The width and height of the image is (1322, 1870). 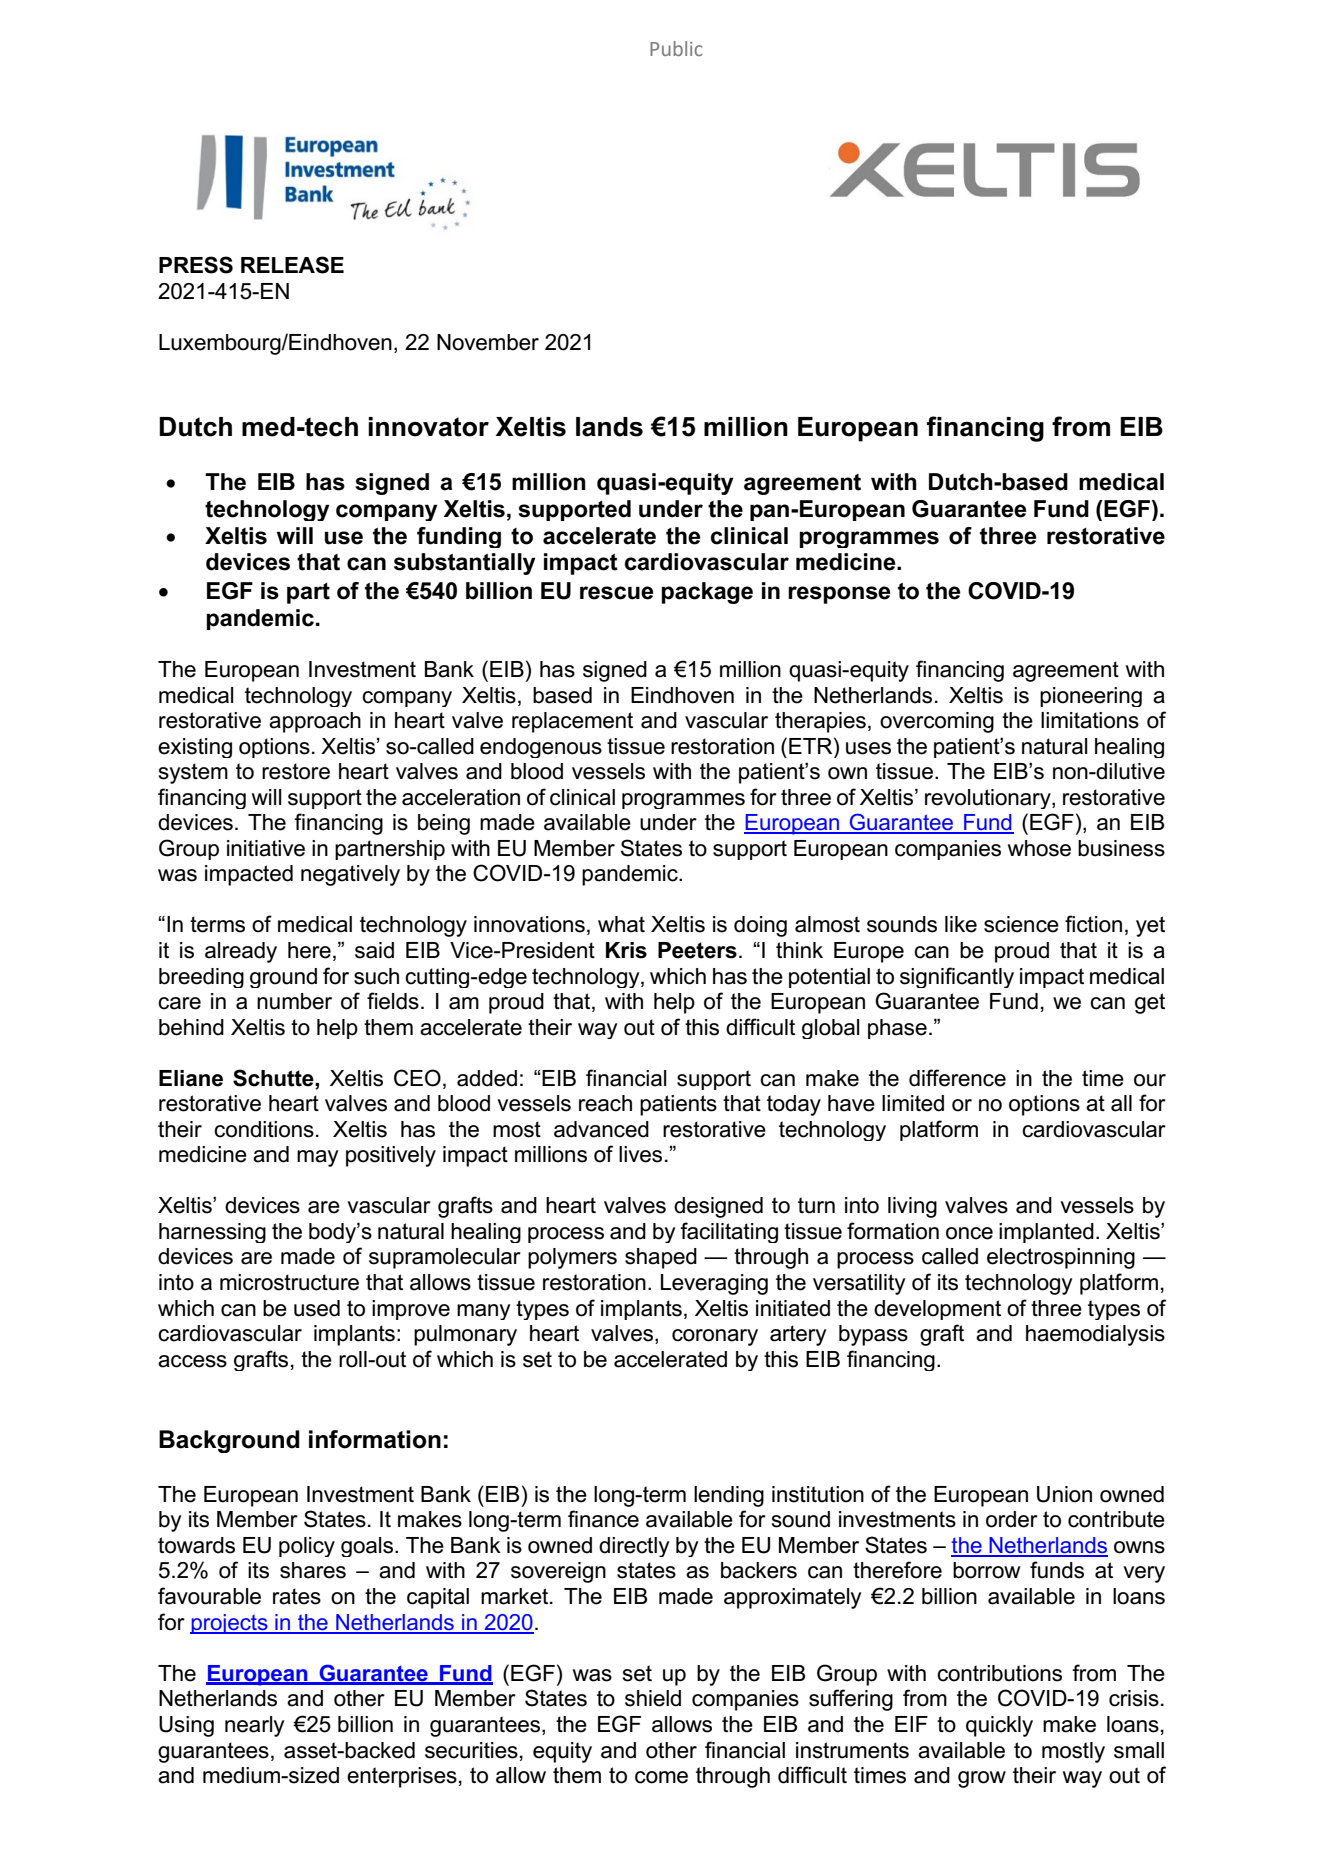 What do you see at coordinates (707, 593) in the image?
I see `package` at bounding box center [707, 593].
